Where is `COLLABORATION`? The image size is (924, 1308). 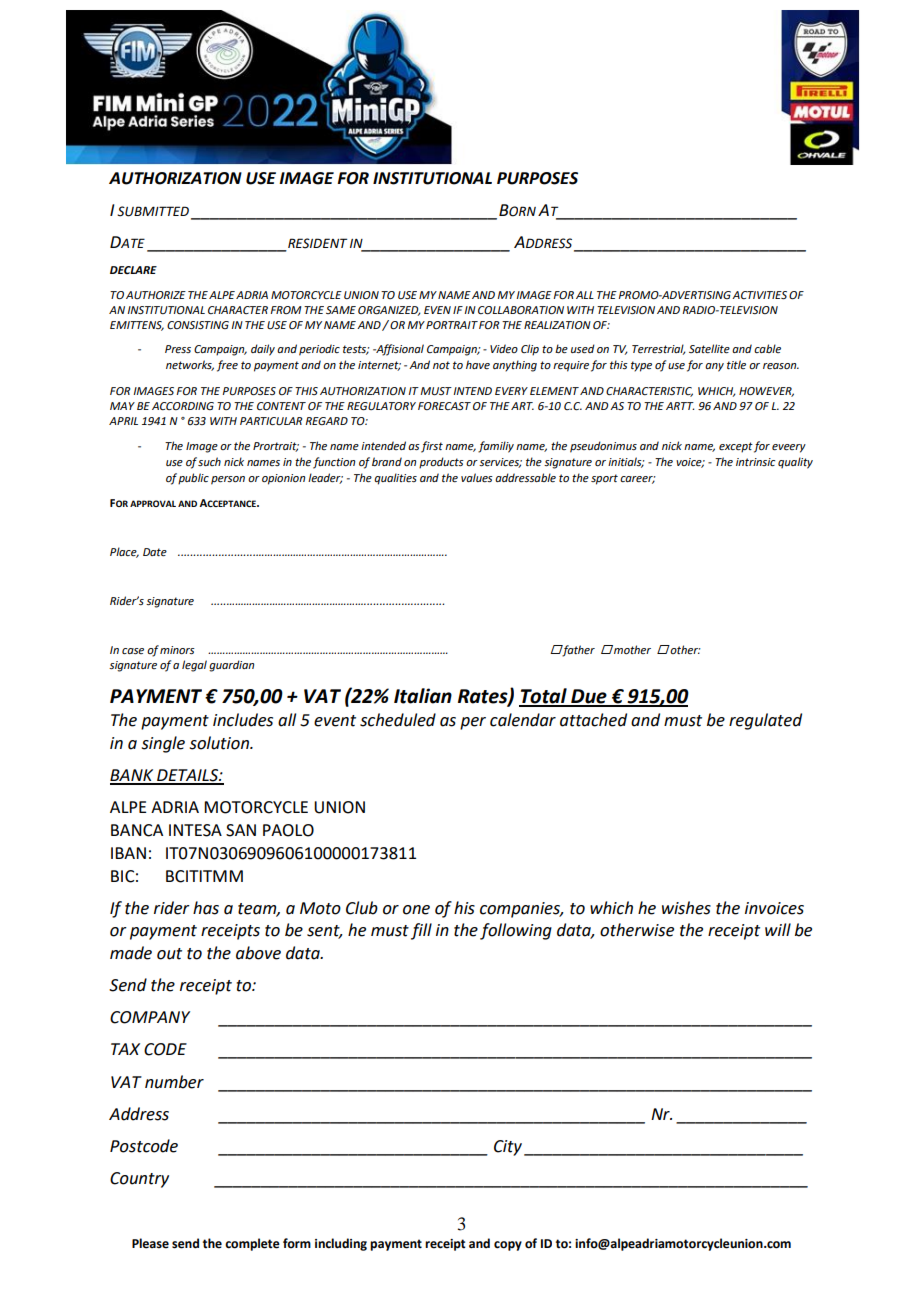
COLLABORATION is located at coordinates (521, 310).
